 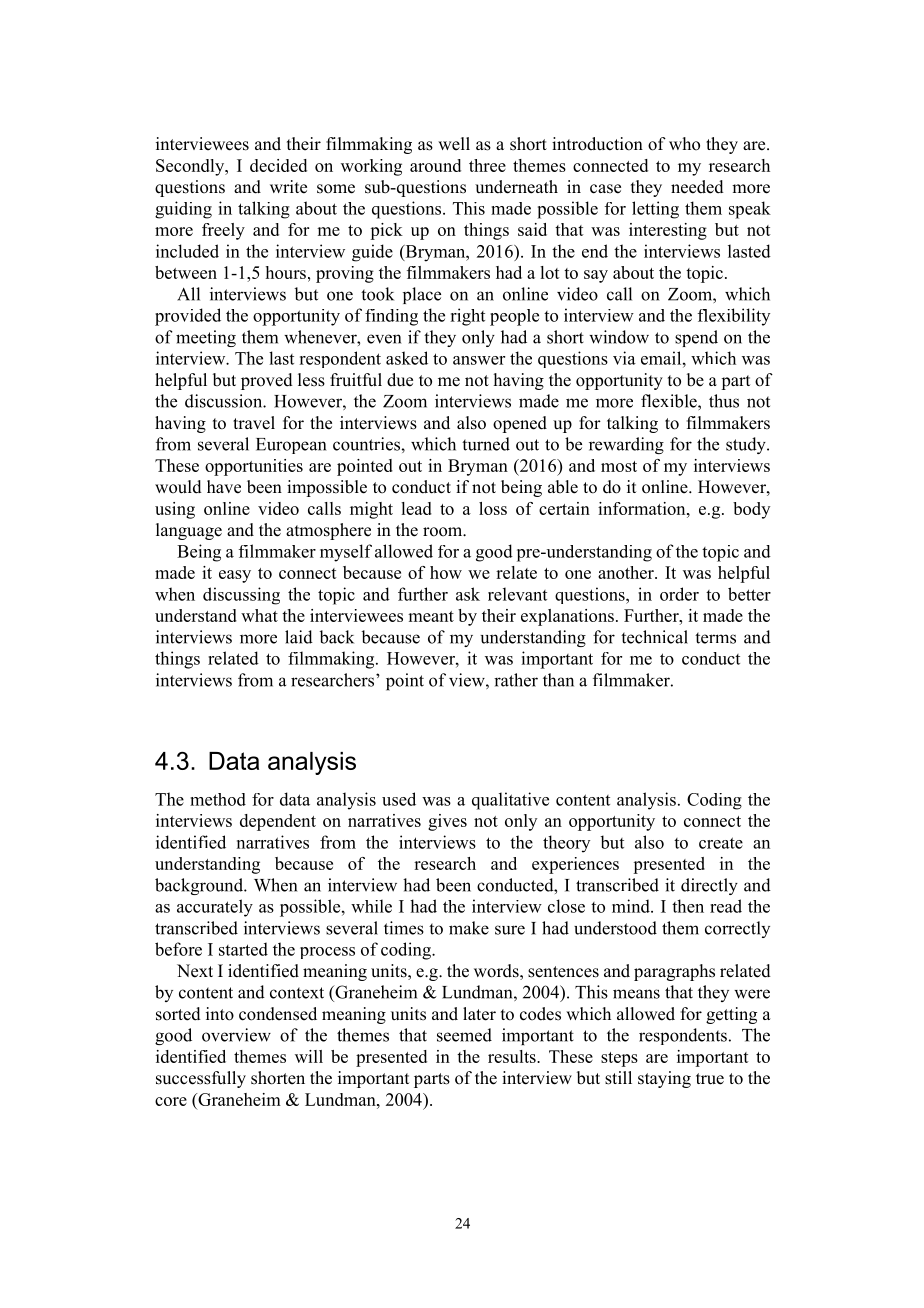 What do you see at coordinates (278, 165) in the page?
I see `decided` at bounding box center [278, 165].
